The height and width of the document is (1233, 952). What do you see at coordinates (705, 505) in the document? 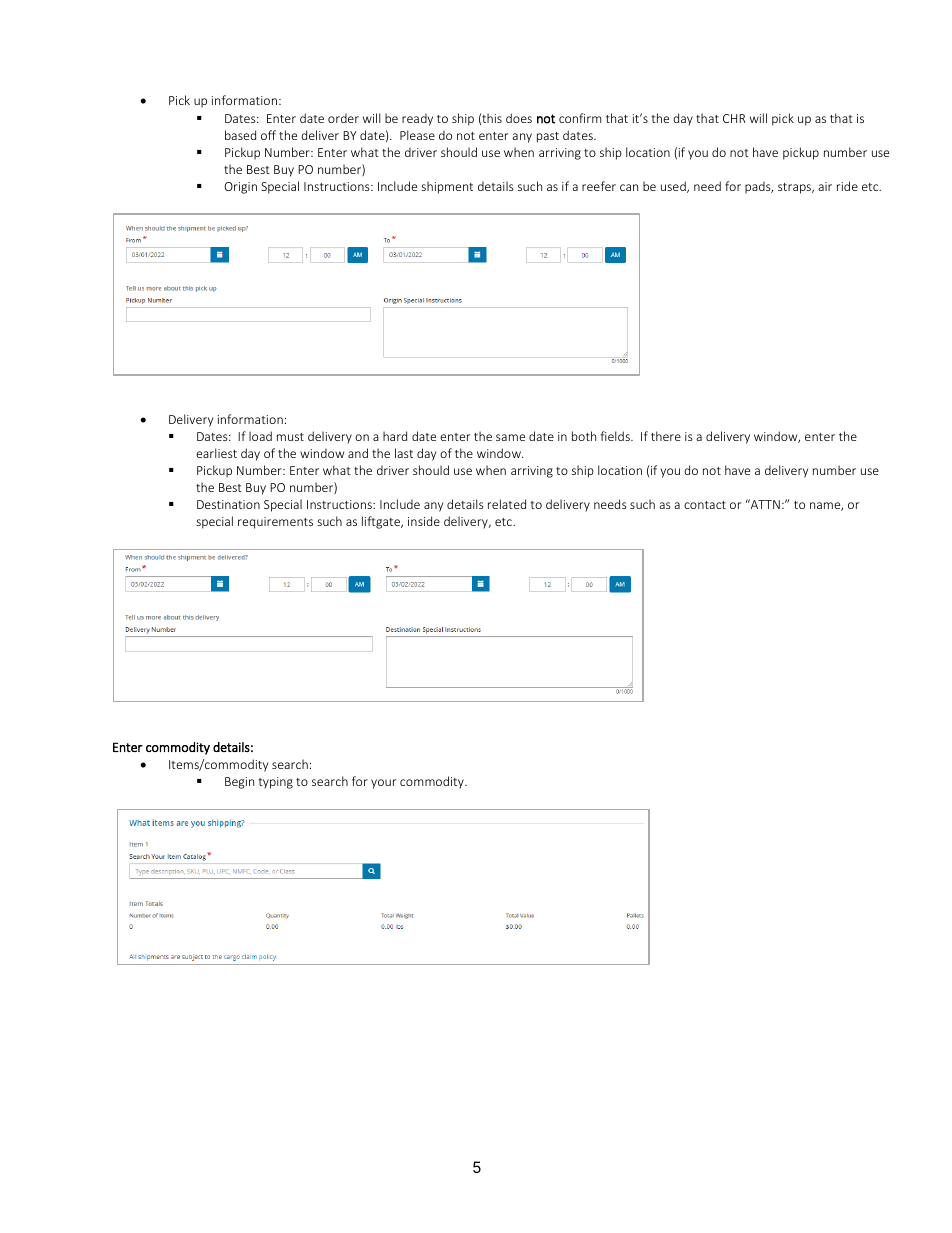
I see `contact` at bounding box center [705, 505].
